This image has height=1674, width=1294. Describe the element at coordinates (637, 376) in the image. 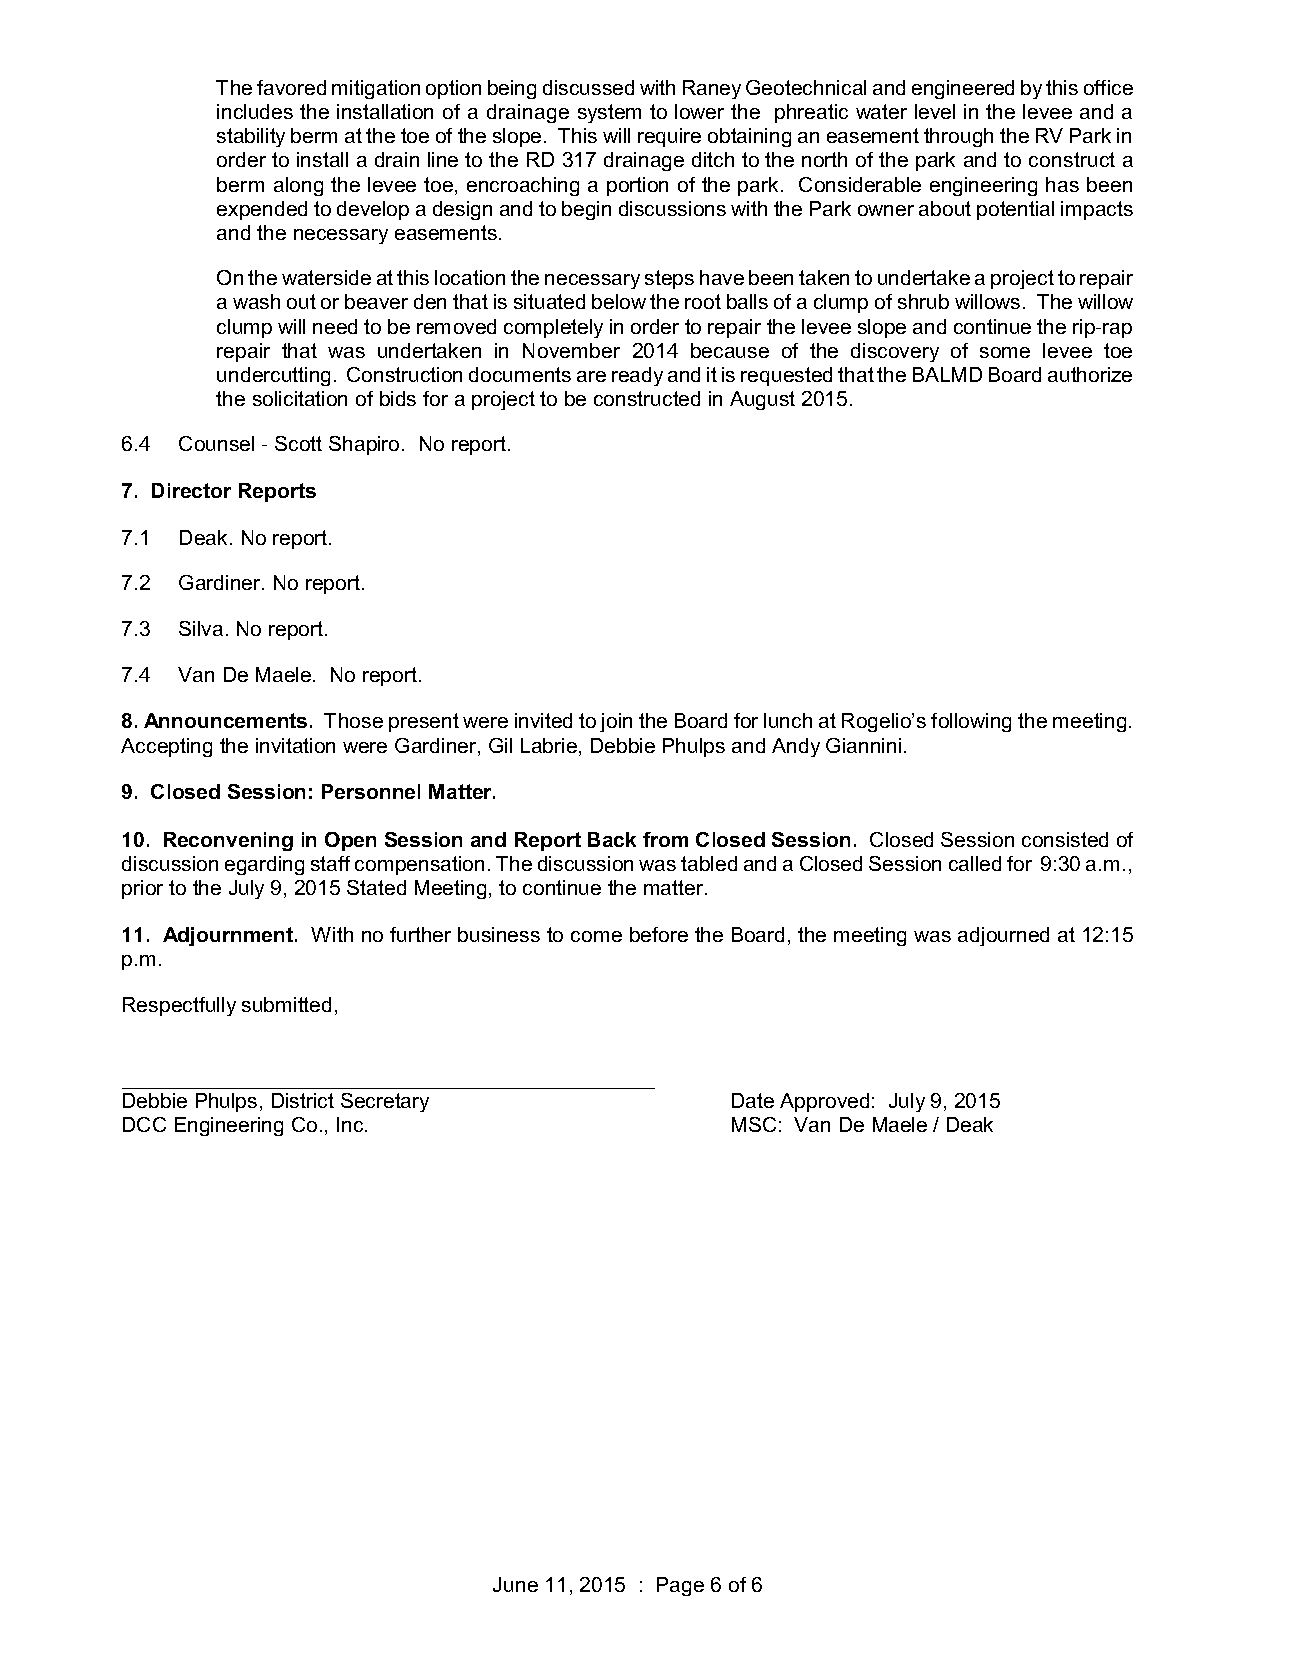

I see `ready` at that location.
